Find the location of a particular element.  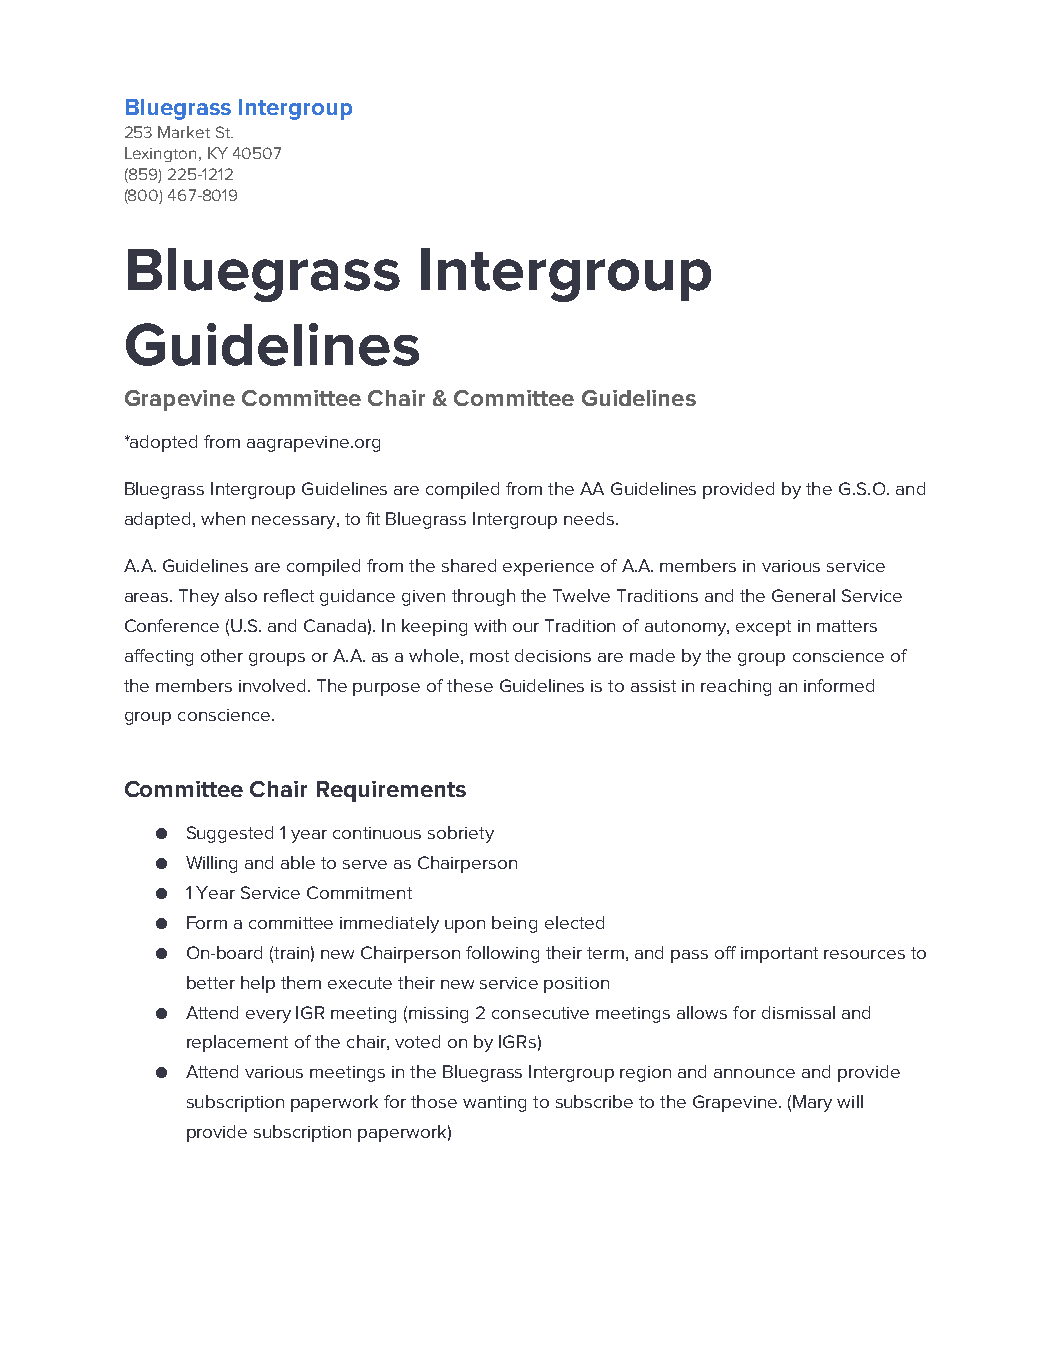

replacement is located at coordinates (237, 1043).
